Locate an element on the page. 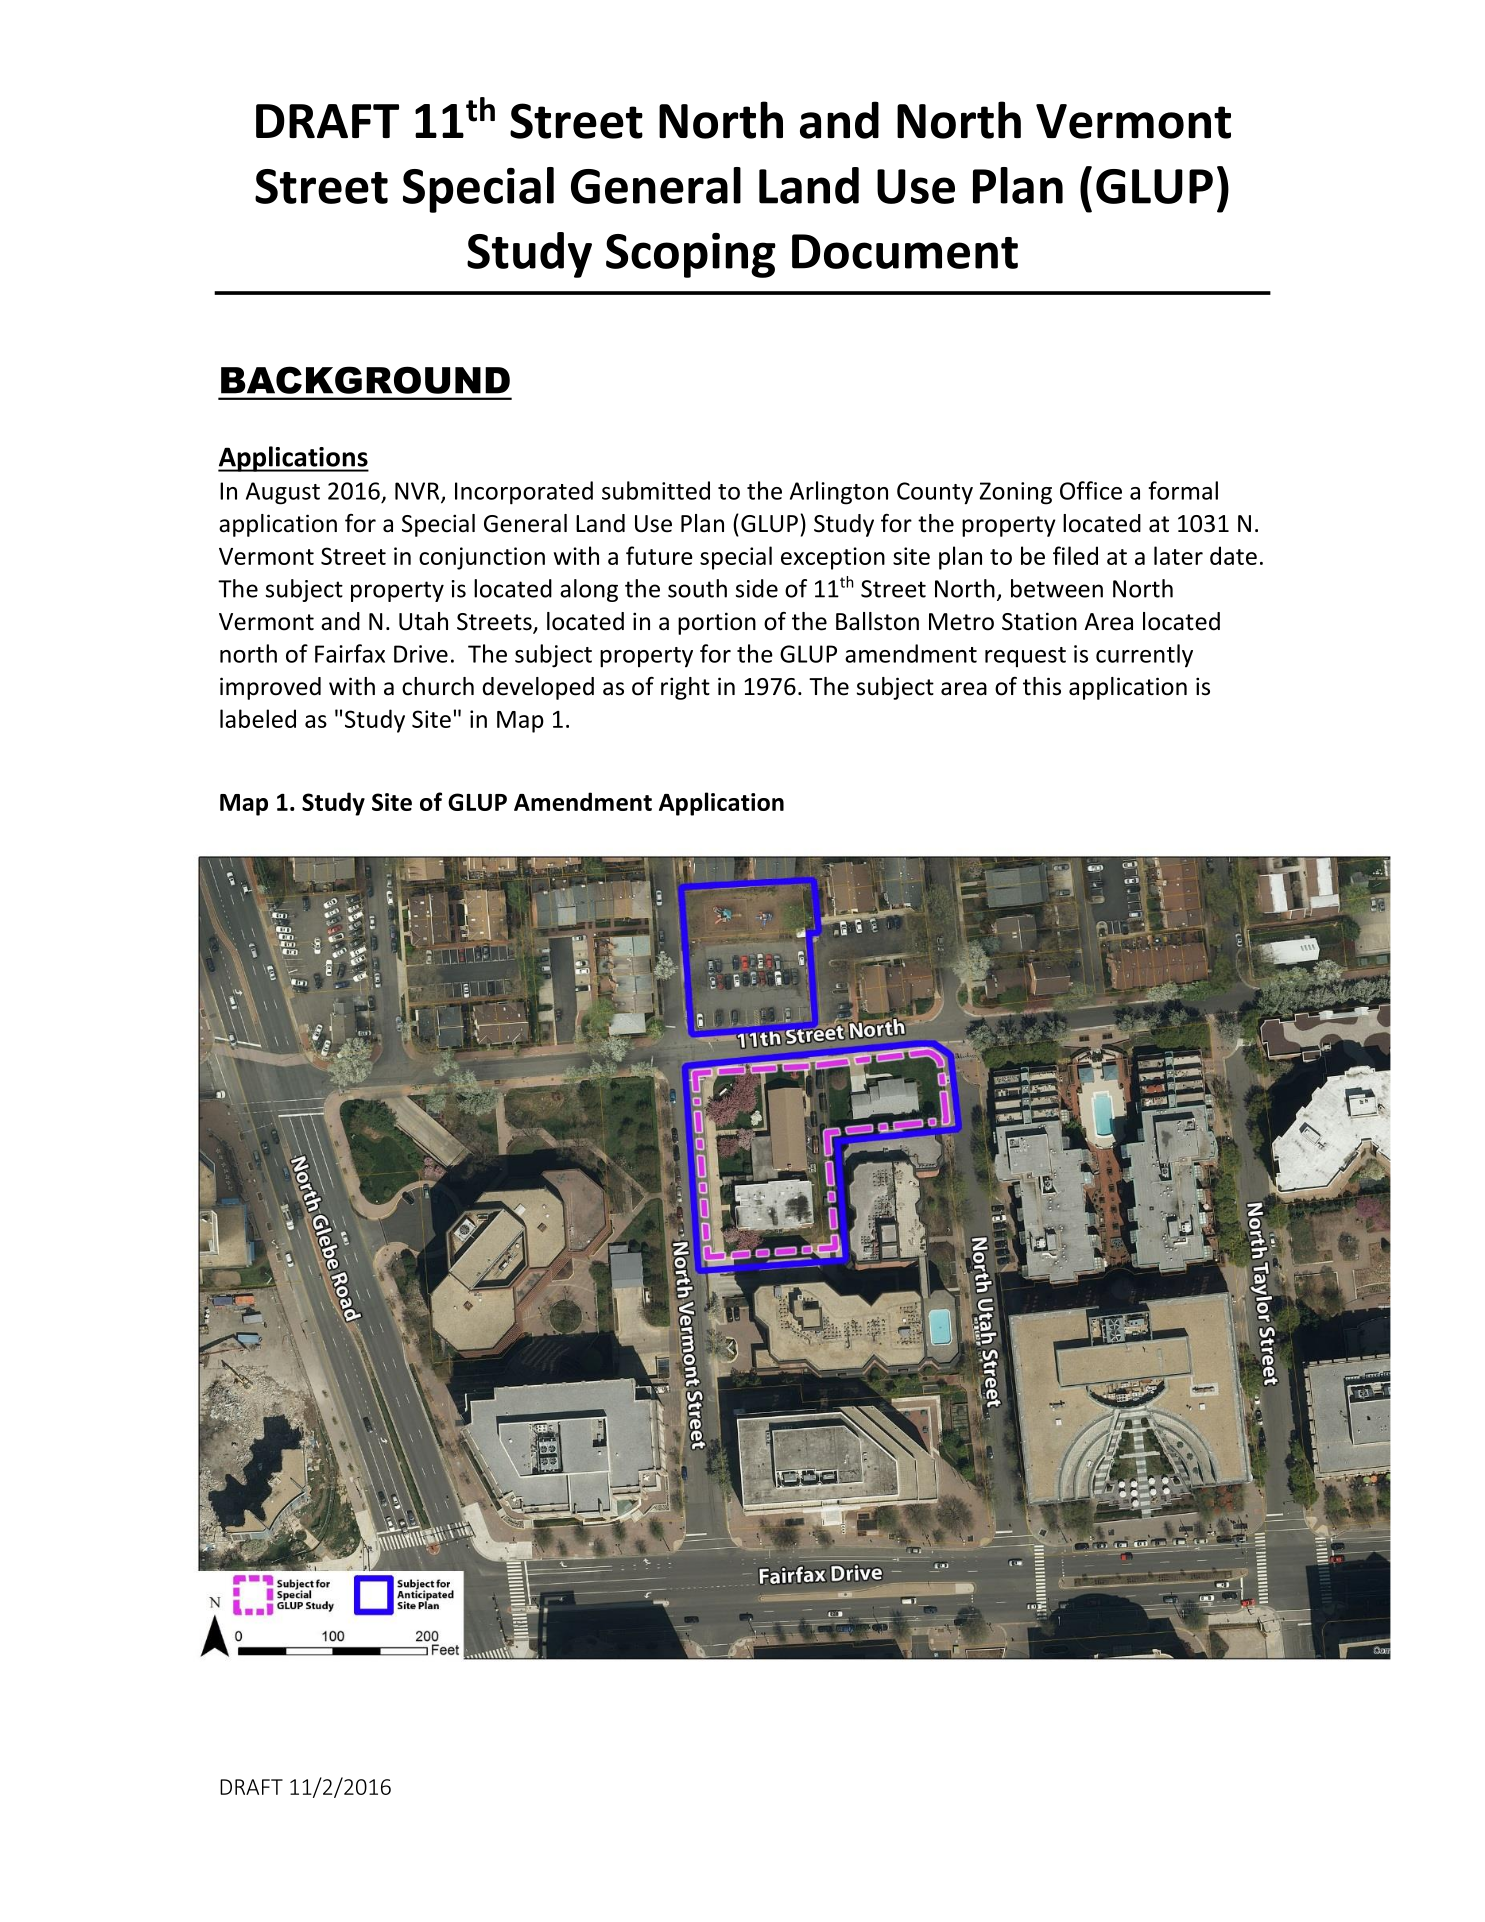 The image size is (1485, 1922). Document is located at coordinates (905, 251).
